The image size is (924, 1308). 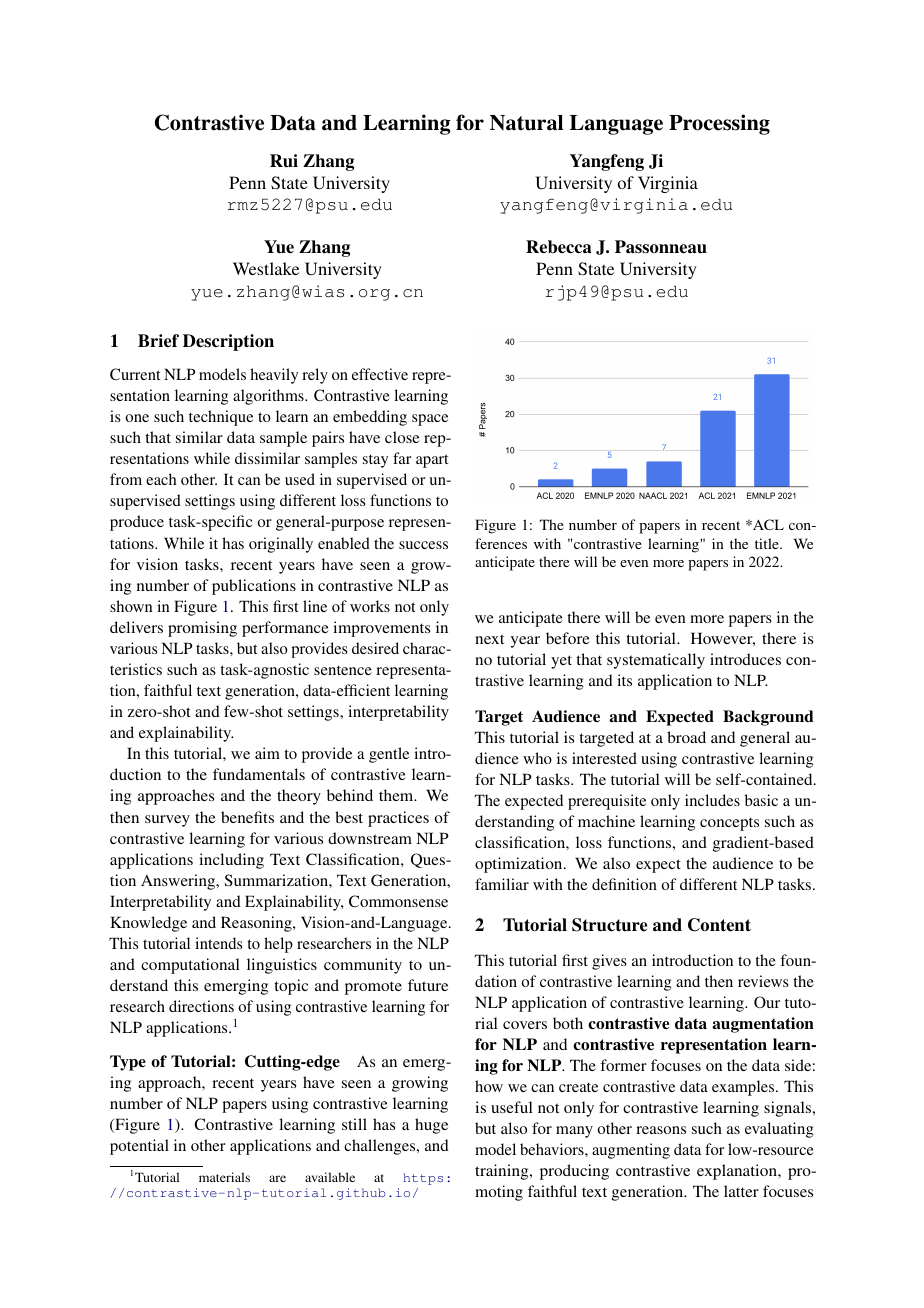 What do you see at coordinates (284, 161) in the image?
I see `Rui` at bounding box center [284, 161].
